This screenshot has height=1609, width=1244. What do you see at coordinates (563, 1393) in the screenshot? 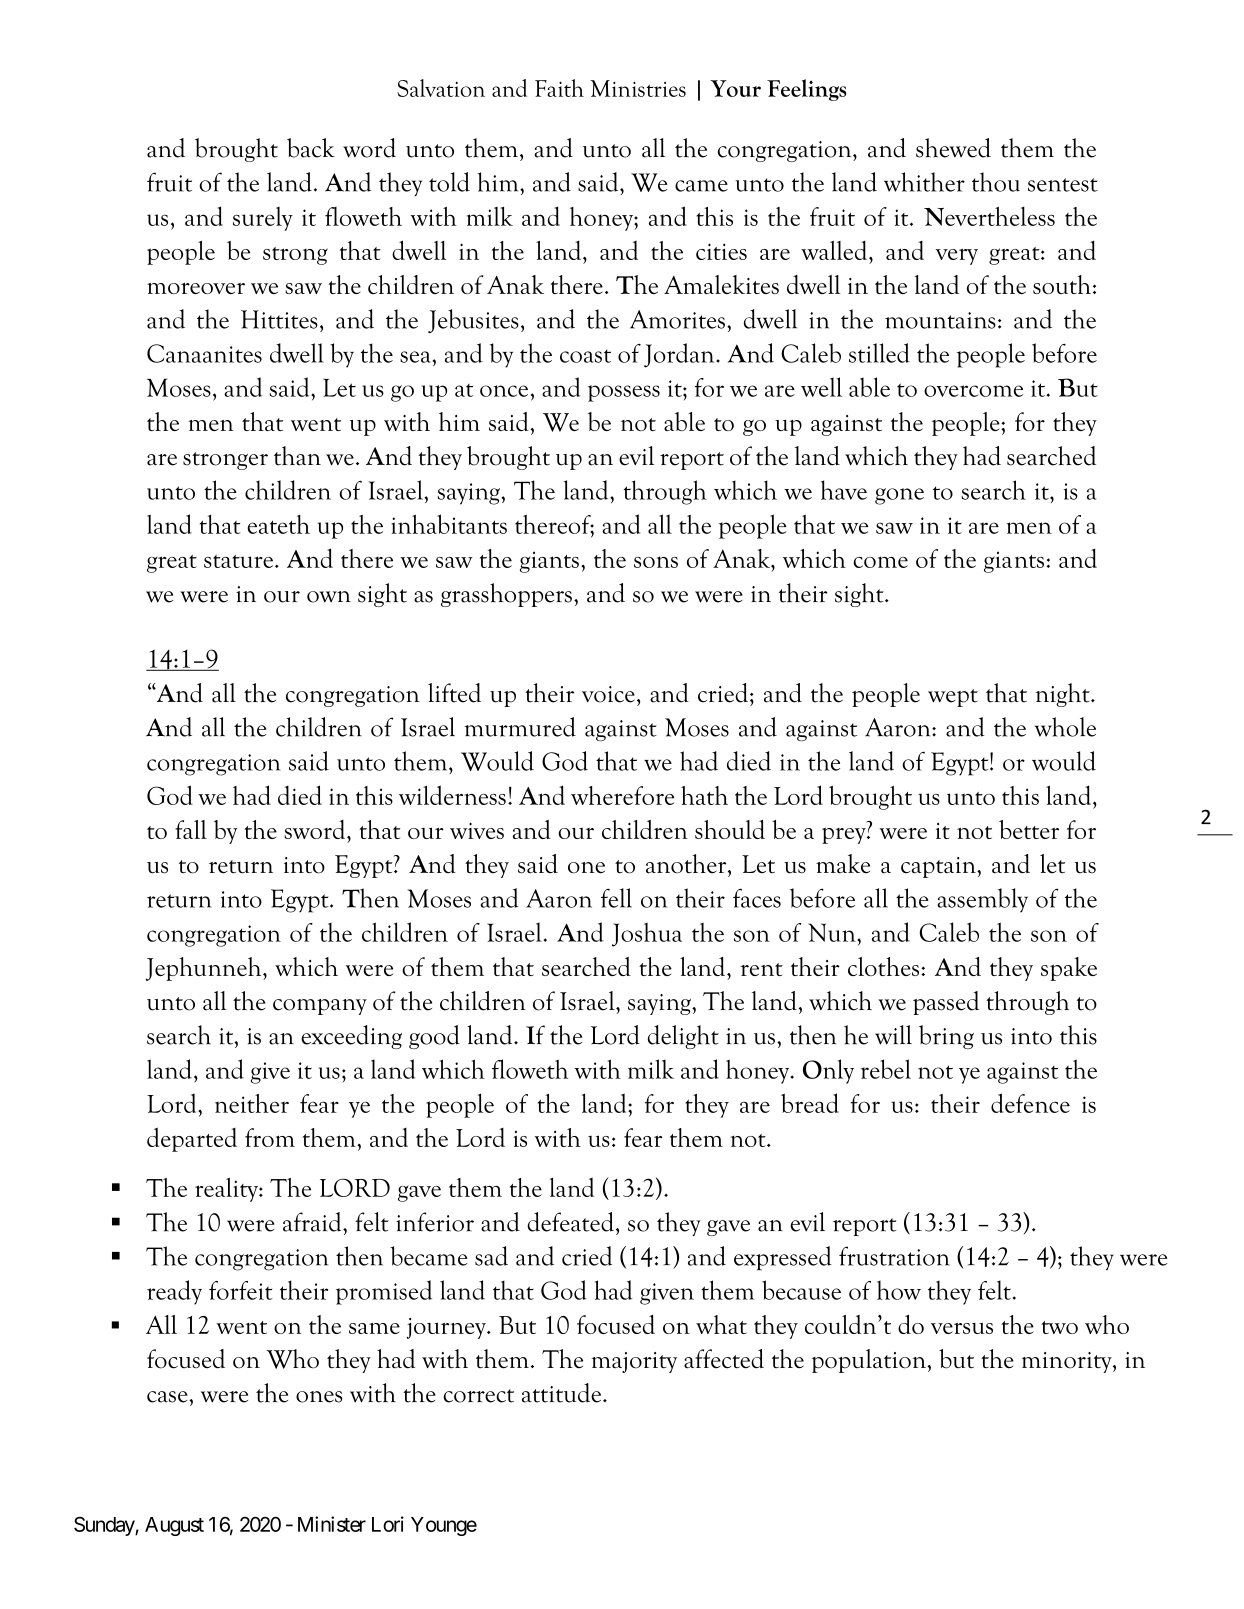
I see `attitude` at bounding box center [563, 1393].
